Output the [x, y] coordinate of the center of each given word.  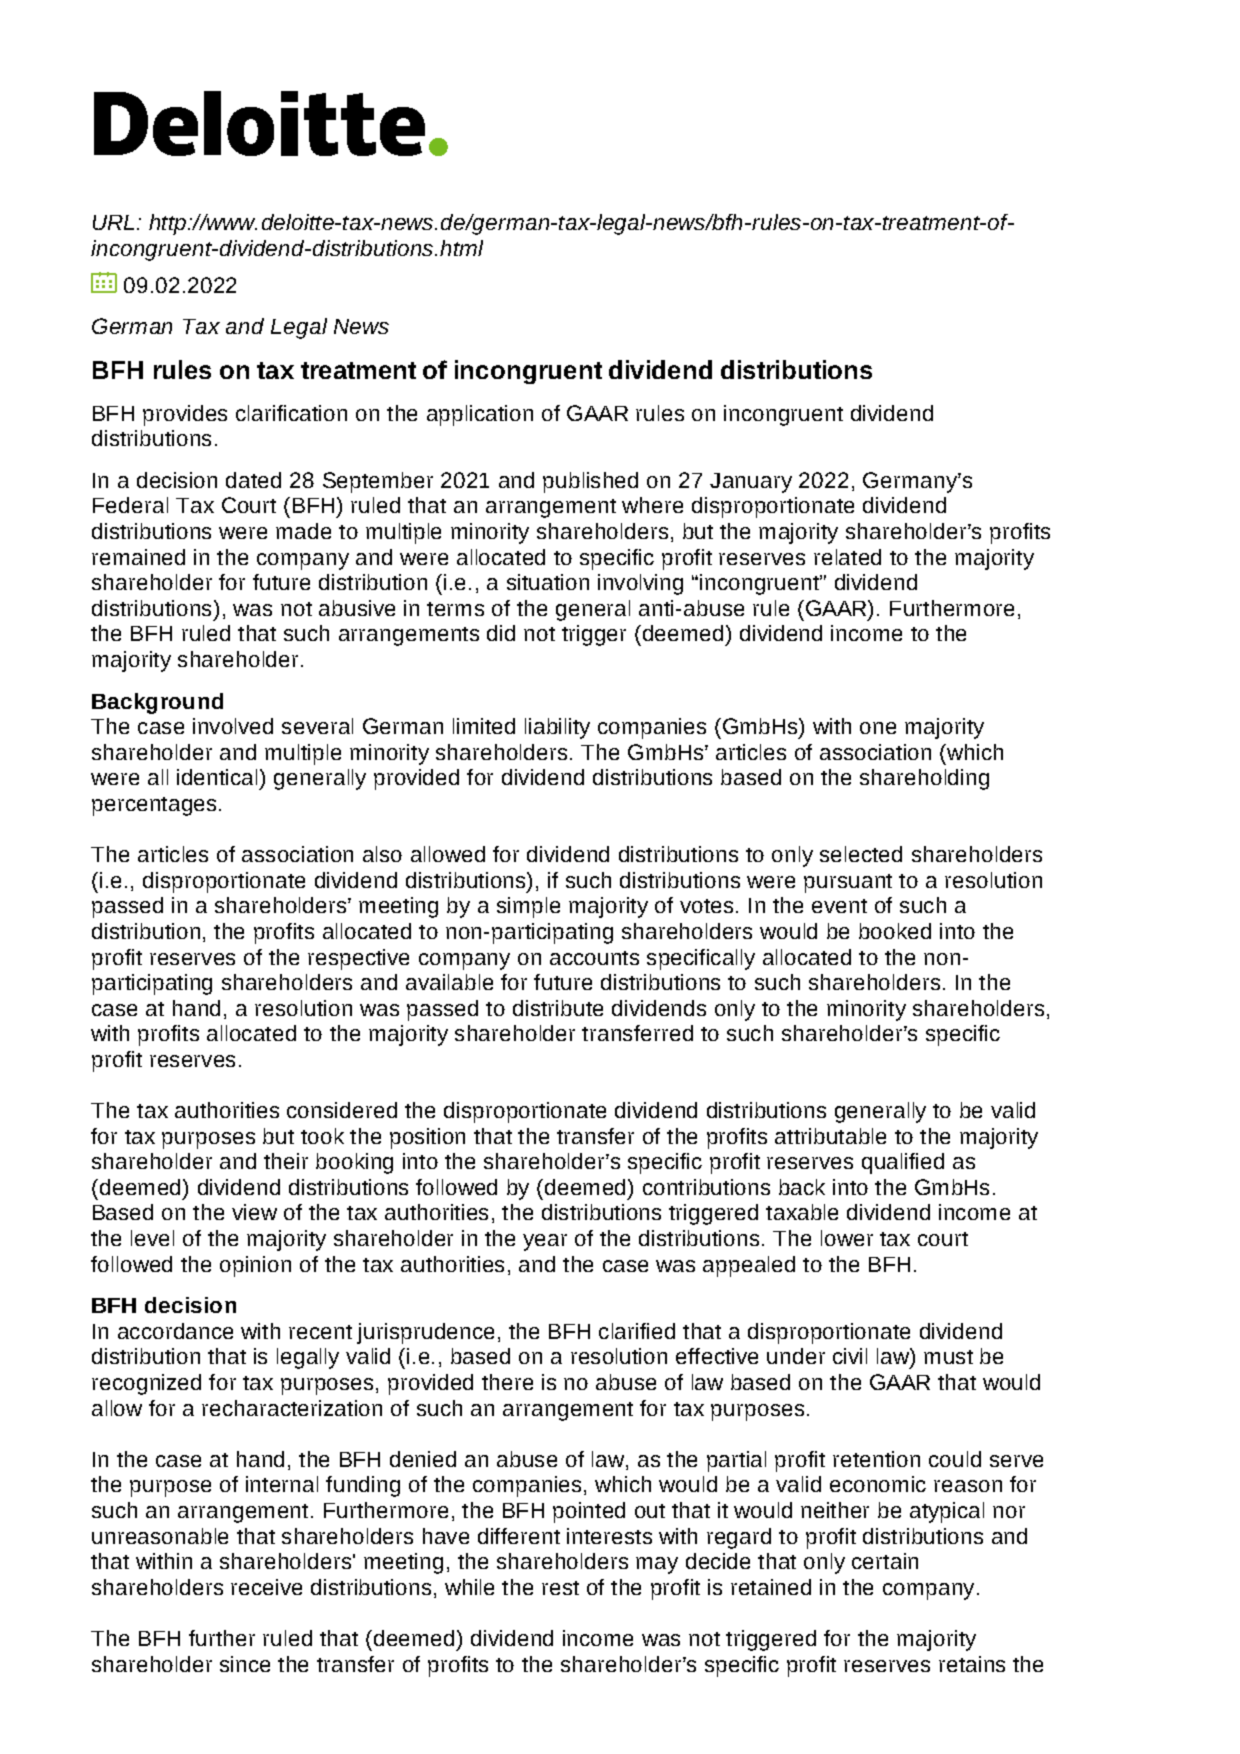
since [245, 1664]
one [878, 728]
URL [113, 222]
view [254, 1212]
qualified [903, 1163]
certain [885, 1561]
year [545, 1242]
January [751, 483]
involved [233, 726]
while [469, 1587]
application [480, 415]
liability [557, 728]
